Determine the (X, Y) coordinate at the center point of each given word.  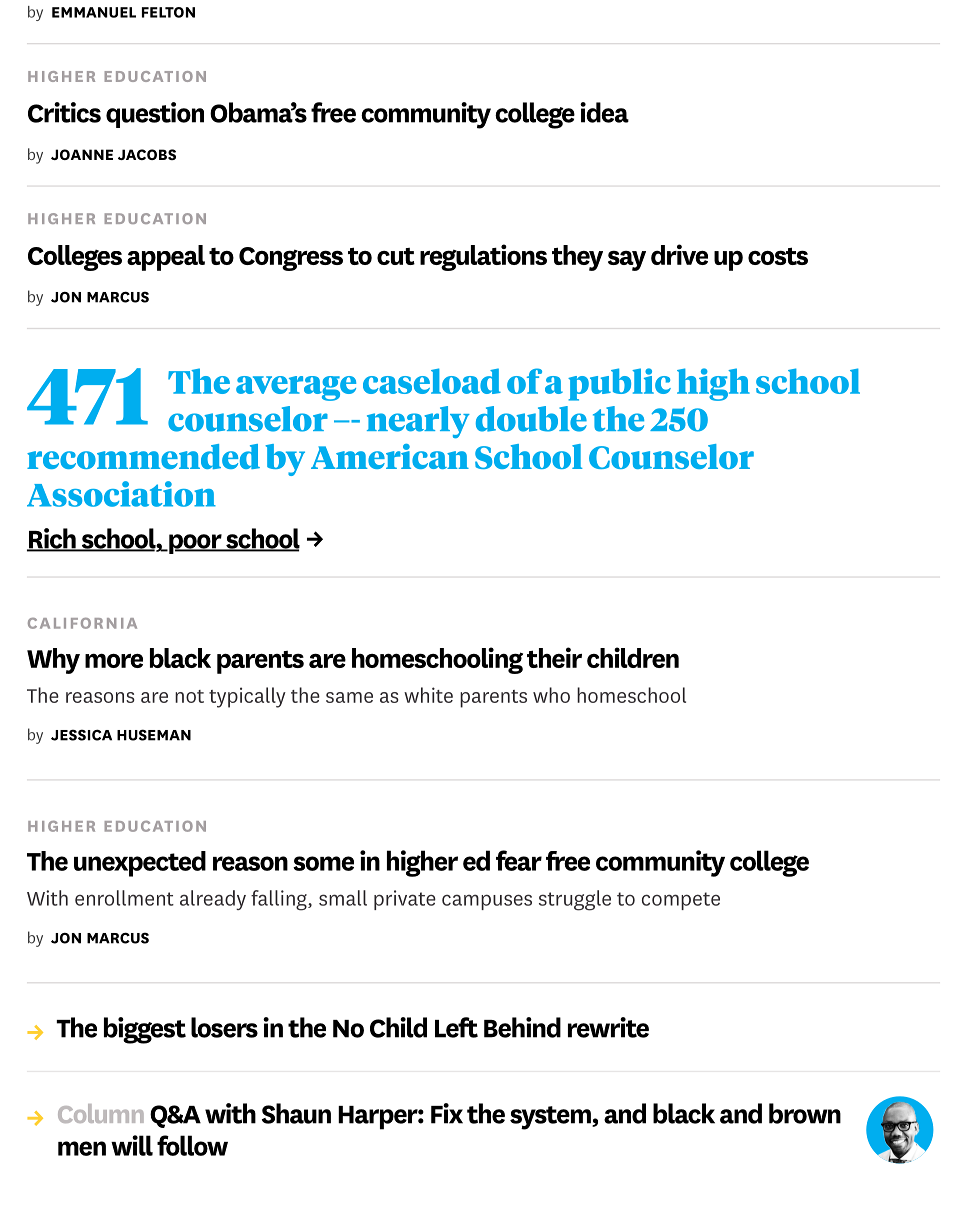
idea (604, 112)
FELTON (168, 12)
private (405, 900)
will (132, 1145)
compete (681, 901)
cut (396, 256)
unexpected (140, 864)
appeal (166, 258)
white (428, 695)
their (554, 657)
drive (679, 254)
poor (195, 544)
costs (778, 256)
